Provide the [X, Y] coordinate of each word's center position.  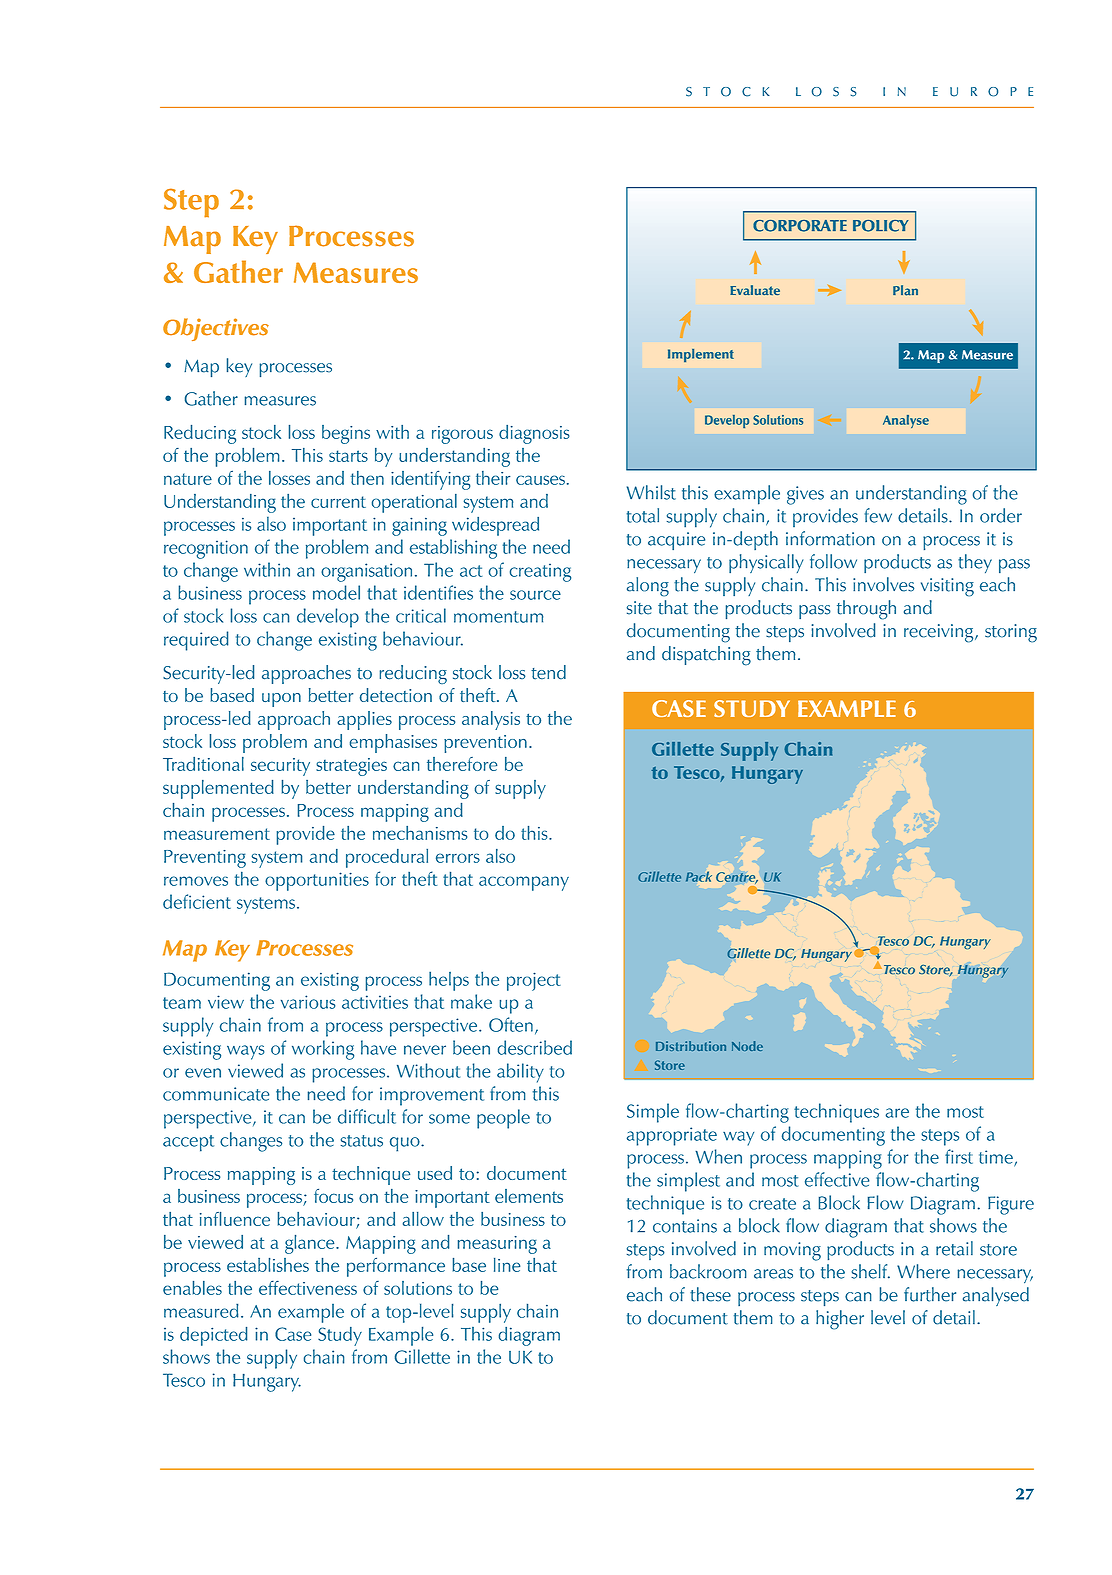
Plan [905, 290]
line [507, 1265]
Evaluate [755, 290]
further [930, 1294]
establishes [268, 1265]
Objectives [216, 329]
